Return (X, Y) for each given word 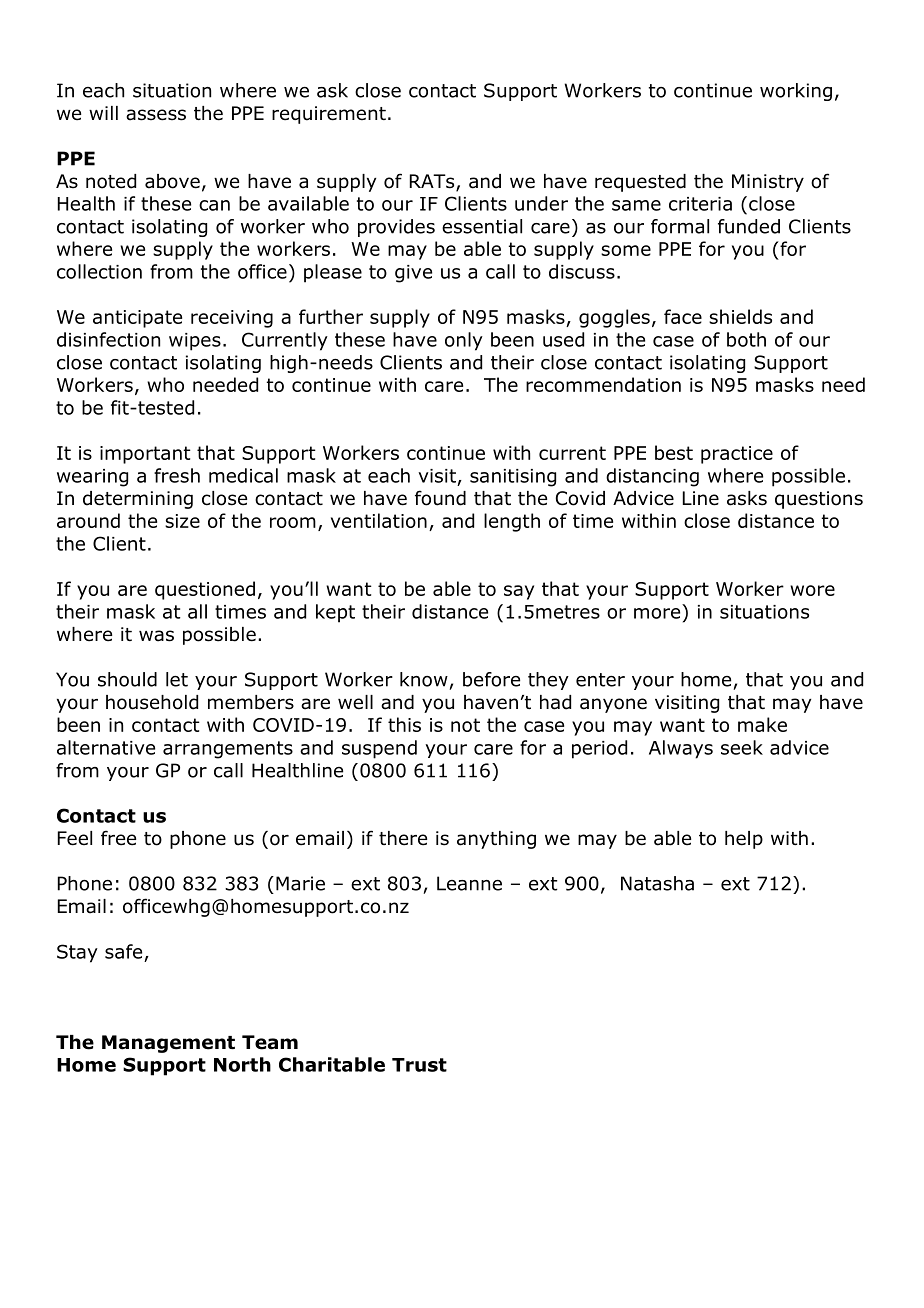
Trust (419, 1065)
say (519, 592)
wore (812, 590)
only (464, 341)
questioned (205, 590)
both (746, 339)
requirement (329, 115)
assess (156, 115)
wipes (195, 342)
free (118, 838)
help (744, 840)
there (403, 838)
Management (168, 1044)
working (796, 92)
